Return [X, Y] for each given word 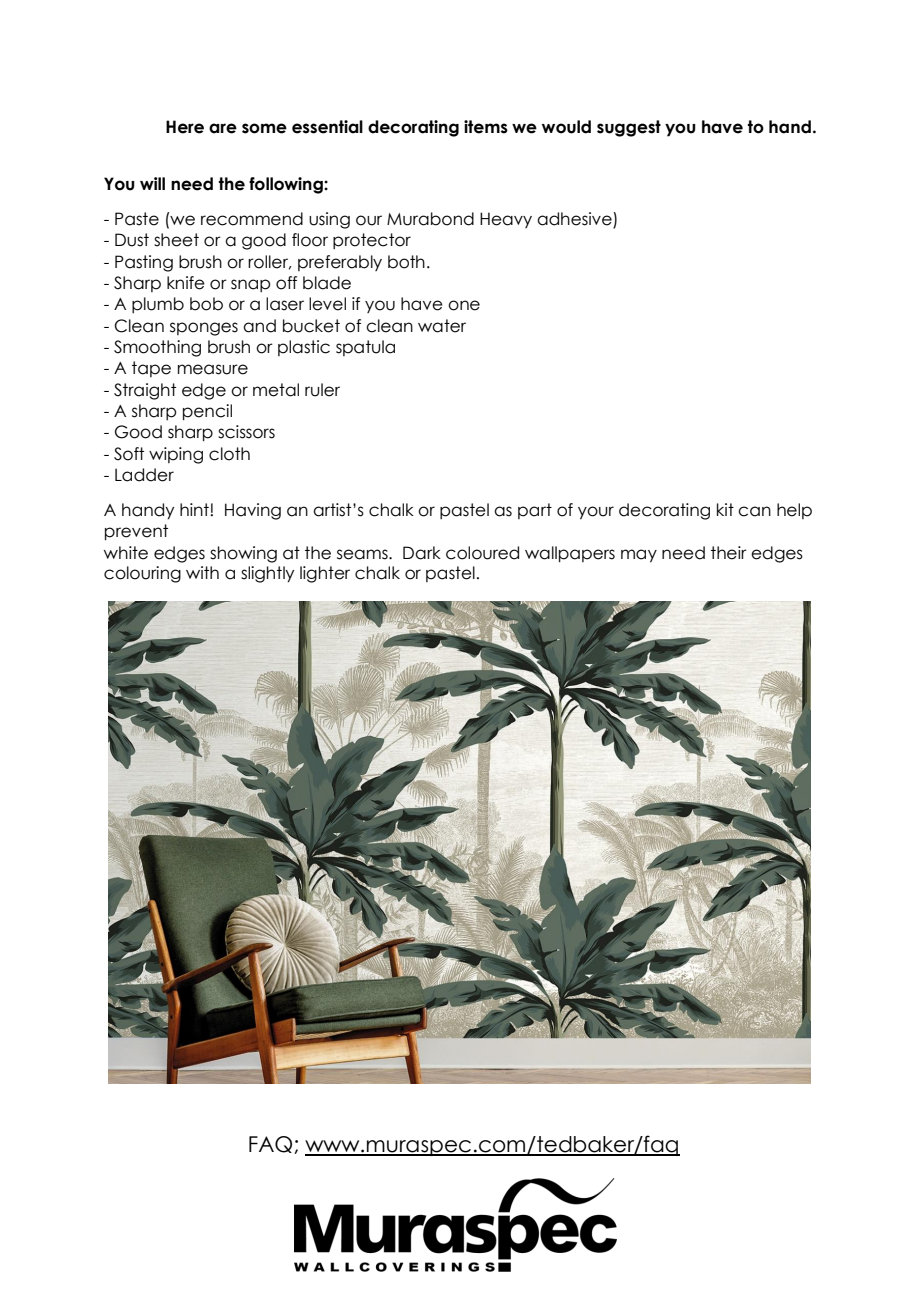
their [729, 553]
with [202, 572]
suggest [629, 128]
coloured [482, 553]
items [486, 127]
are [223, 128]
